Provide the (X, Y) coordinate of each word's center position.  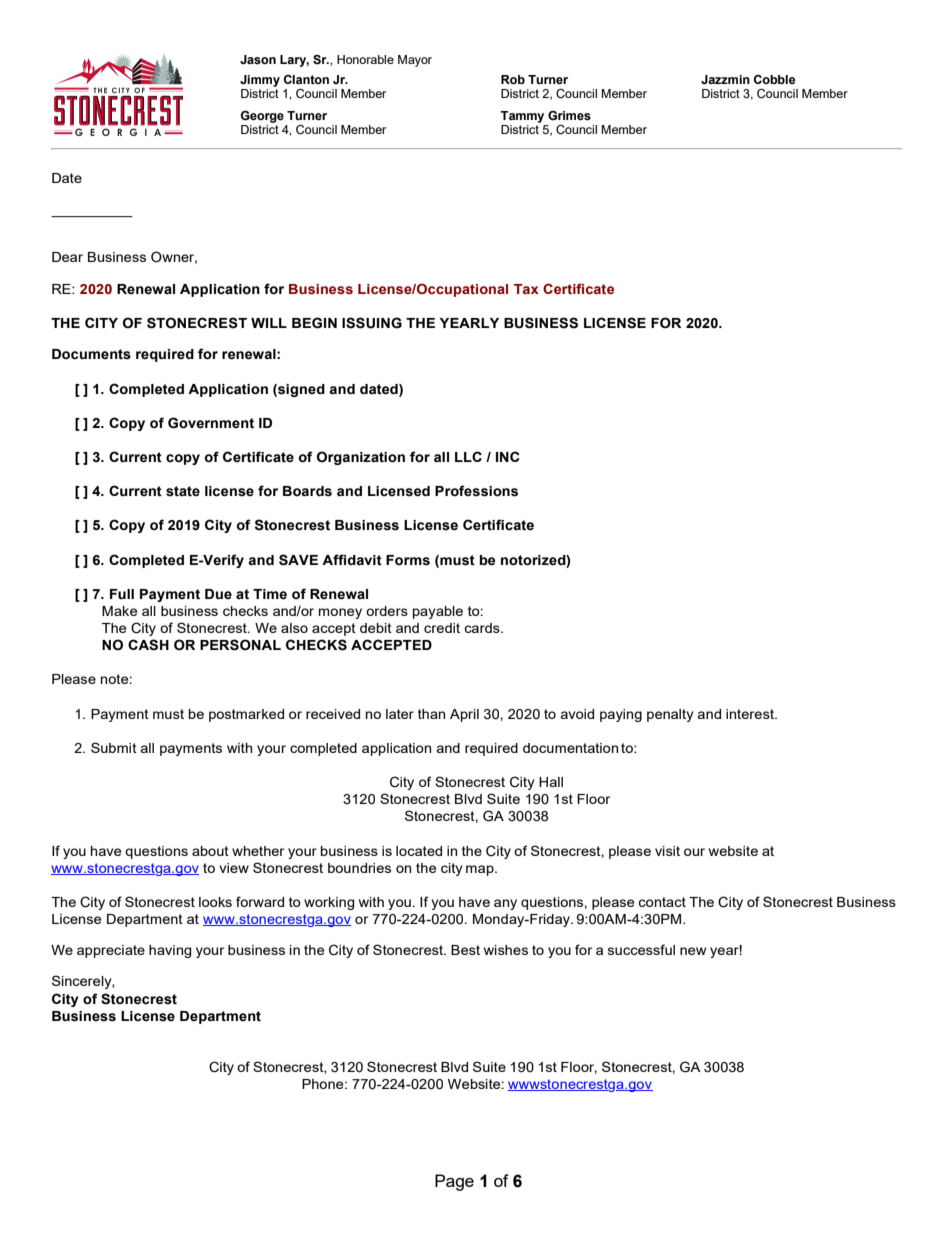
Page (454, 1182)
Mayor (415, 61)
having (170, 951)
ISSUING (372, 323)
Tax (526, 289)
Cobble (775, 79)
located (419, 851)
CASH (148, 645)
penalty (670, 715)
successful (641, 949)
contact (662, 902)
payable (438, 612)
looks (215, 902)
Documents (91, 354)
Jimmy (260, 81)
